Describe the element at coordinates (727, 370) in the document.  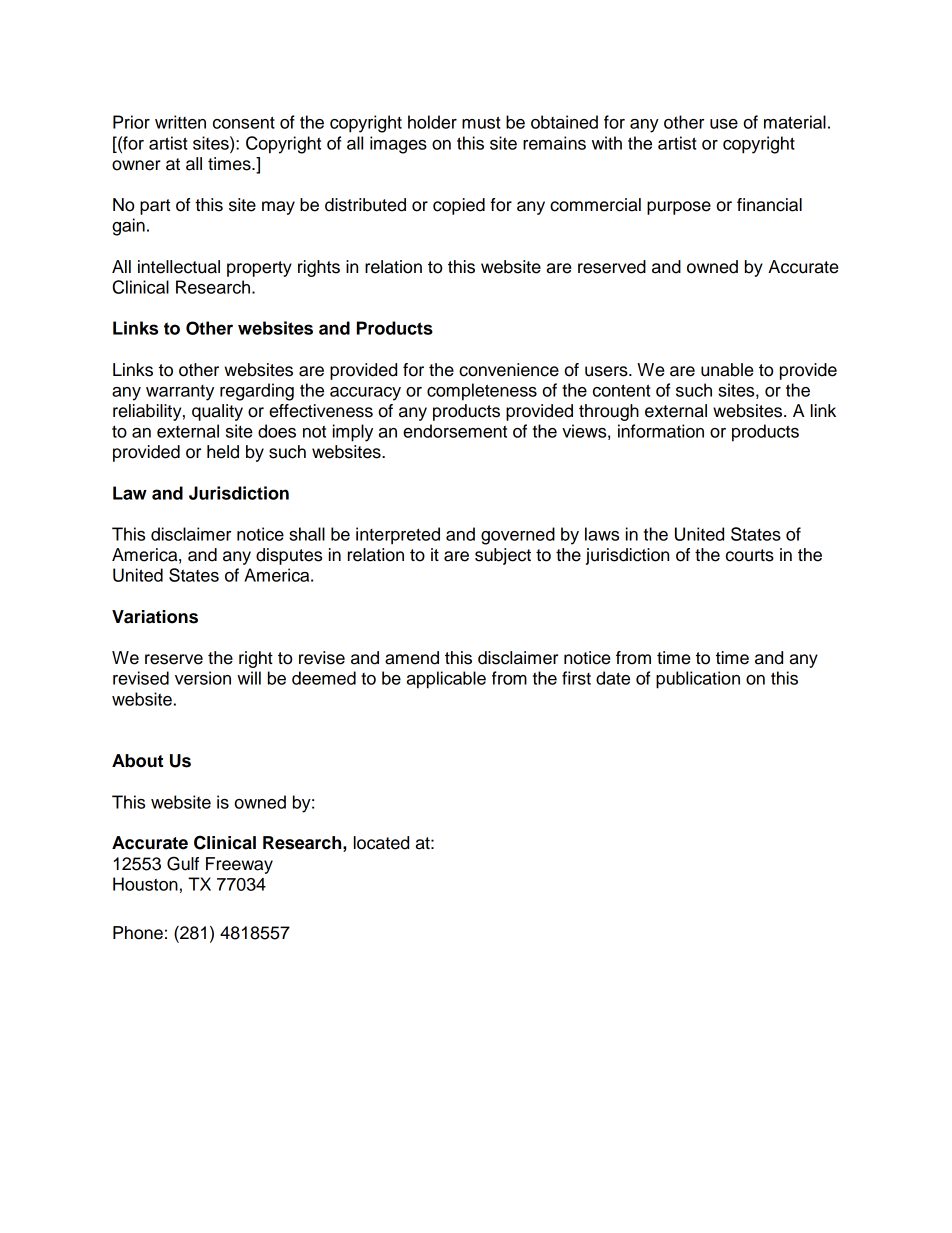
I see `unable` at that location.
